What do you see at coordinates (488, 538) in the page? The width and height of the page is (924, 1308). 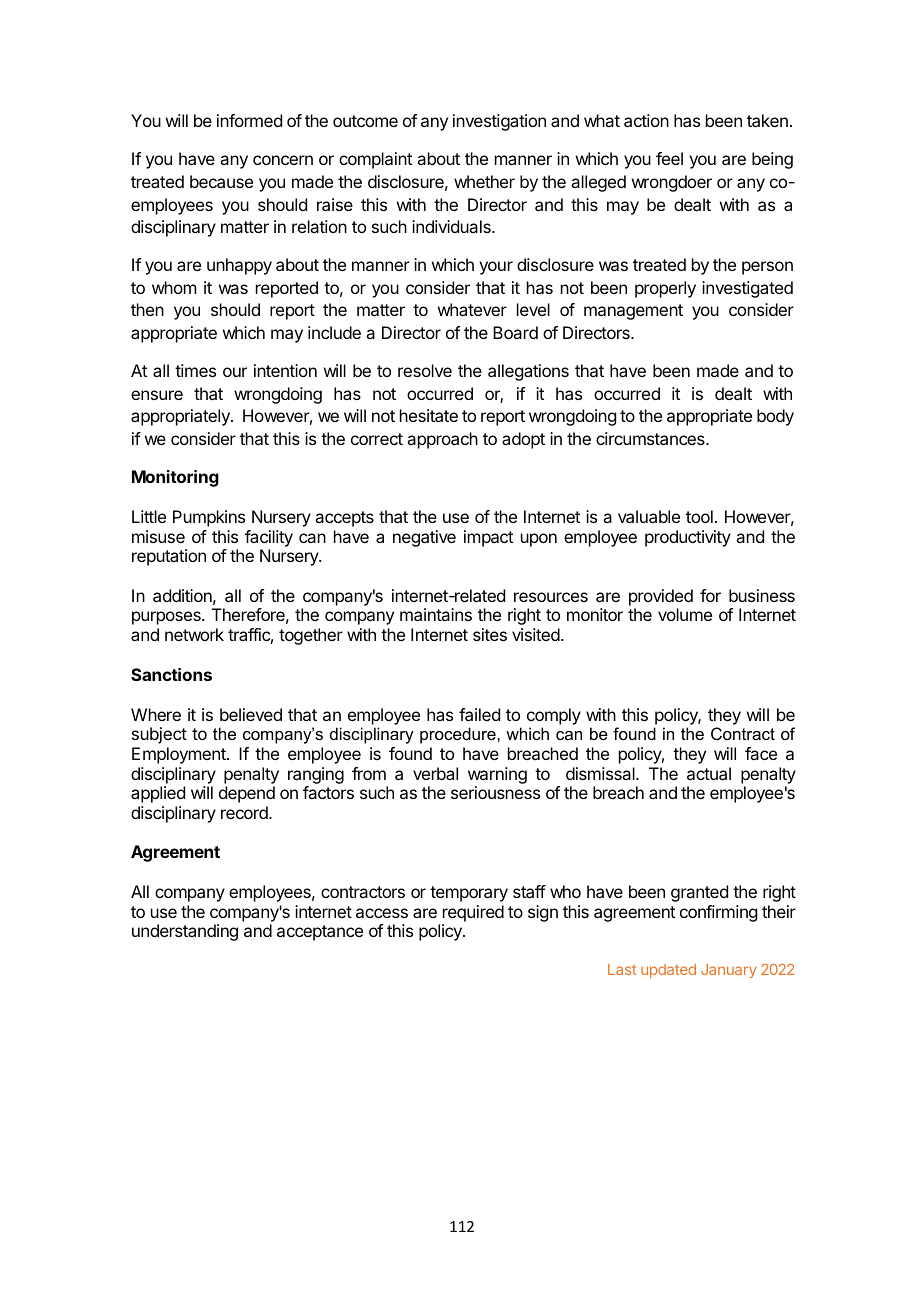 I see `impact` at bounding box center [488, 538].
